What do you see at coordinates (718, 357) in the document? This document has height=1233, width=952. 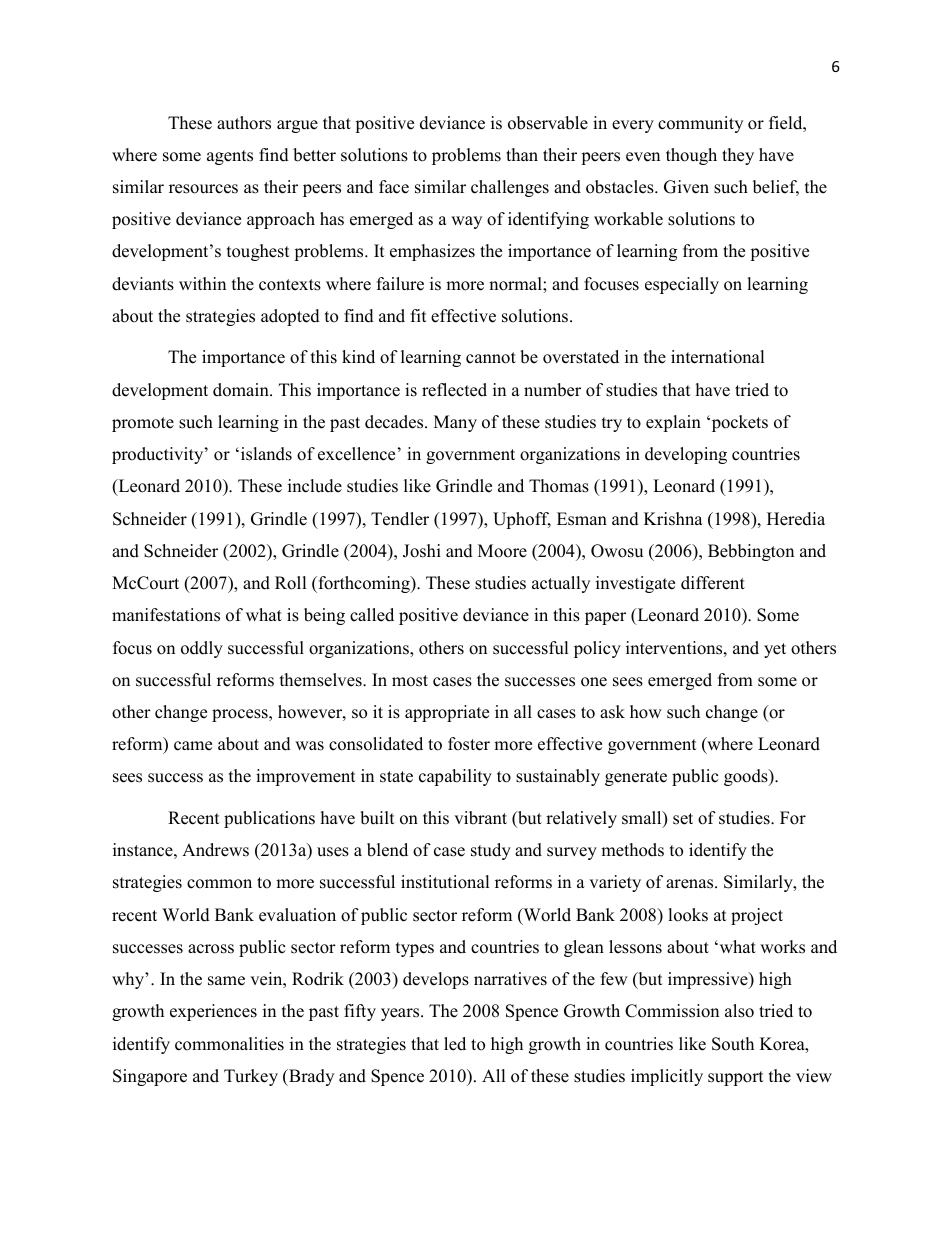 I see `international` at bounding box center [718, 357].
